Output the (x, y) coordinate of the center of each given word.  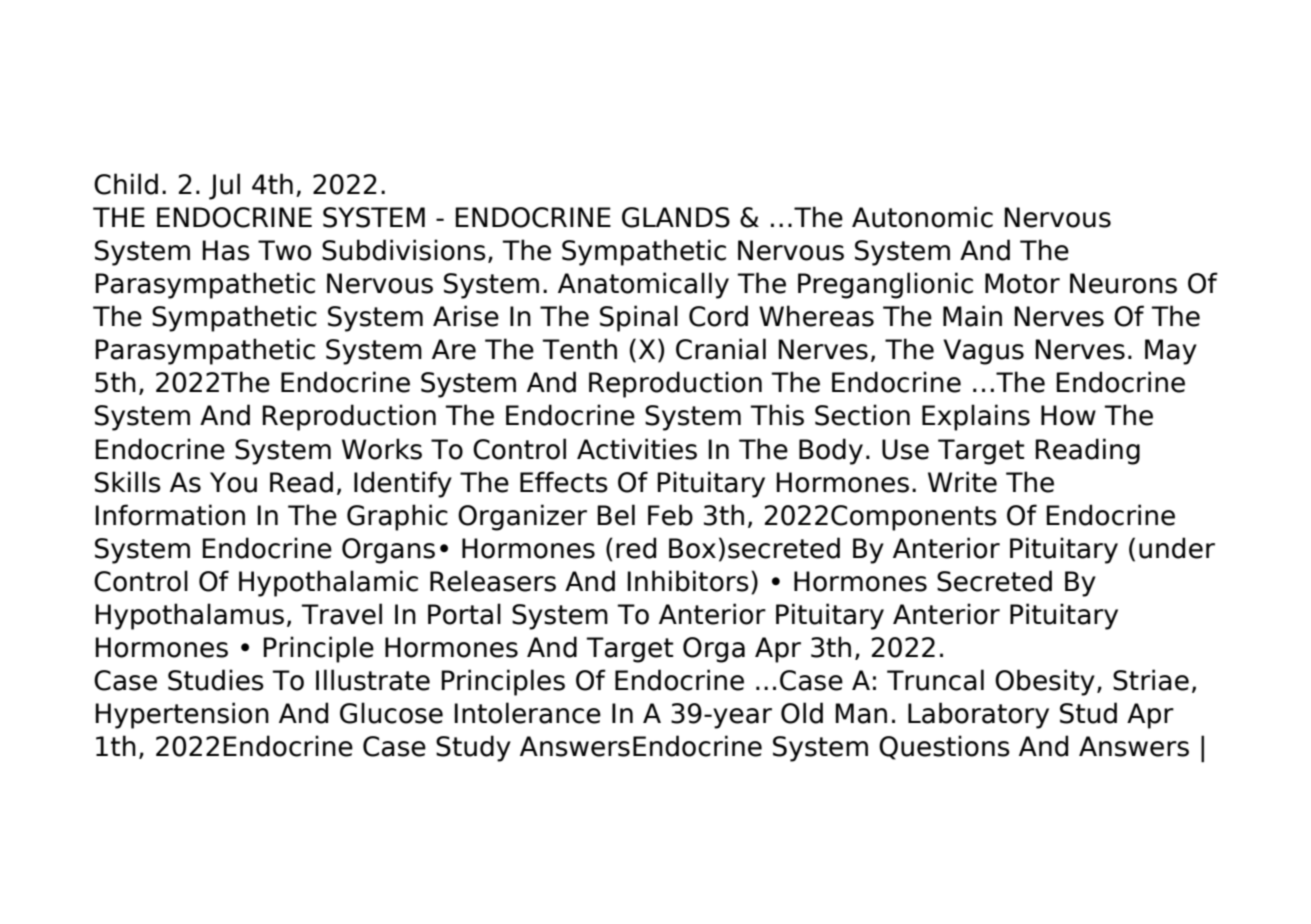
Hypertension (182, 715)
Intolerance (527, 713)
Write (962, 482)
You (233, 482)
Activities (637, 449)
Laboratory (978, 715)
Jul (224, 186)
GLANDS (676, 217)
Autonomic (922, 217)
